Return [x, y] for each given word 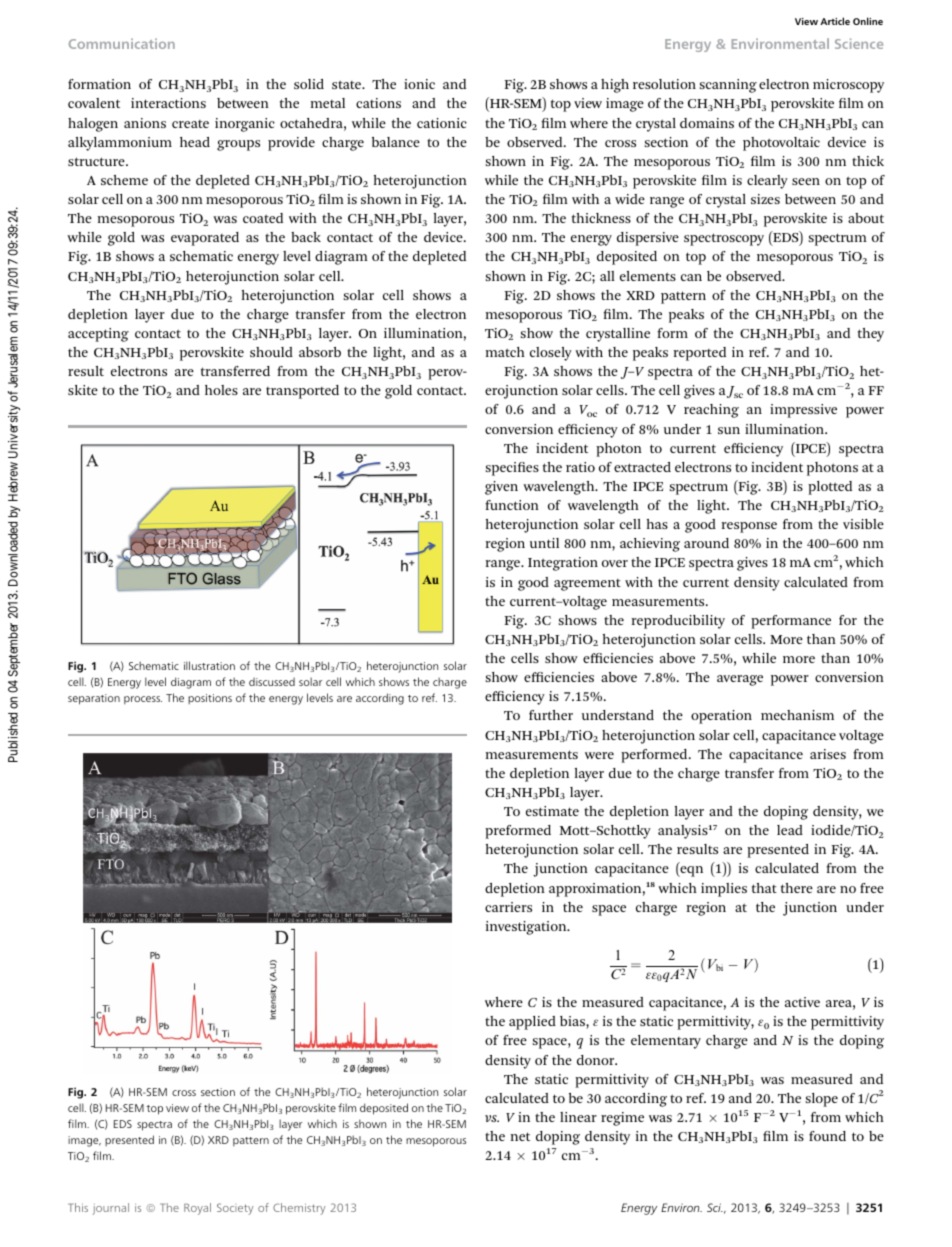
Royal [197, 1209]
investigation [527, 928]
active [802, 1002]
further [551, 715]
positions [210, 699]
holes [221, 390]
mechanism [797, 715]
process [143, 700]
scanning [728, 86]
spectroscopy [724, 239]
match [505, 352]
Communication [122, 43]
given [501, 488]
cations [378, 103]
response [749, 527]
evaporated [205, 239]
